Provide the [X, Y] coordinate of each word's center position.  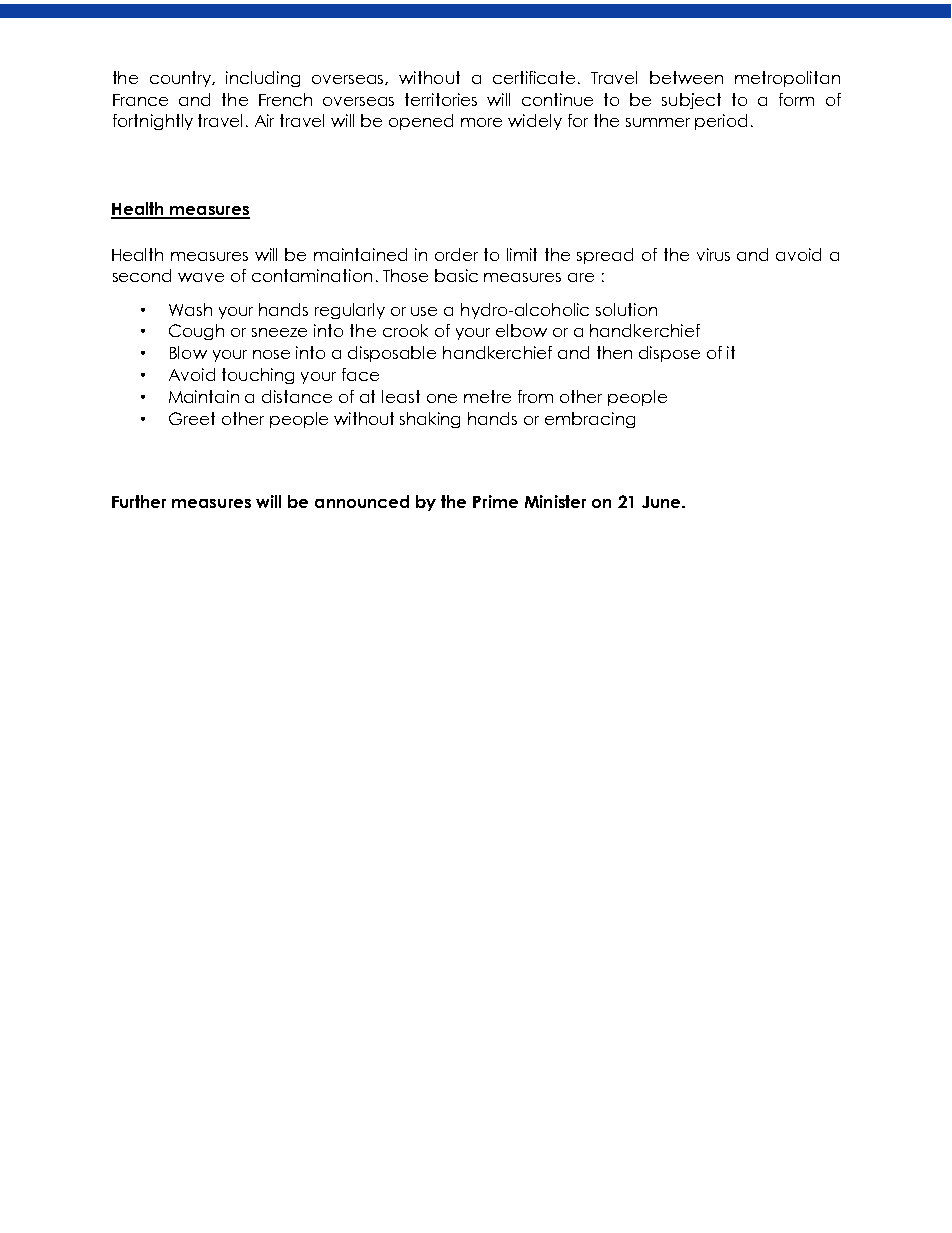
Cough [196, 332]
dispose [669, 354]
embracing [590, 420]
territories [441, 99]
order [456, 254]
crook [405, 330]
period [721, 122]
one [442, 398]
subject [691, 101]
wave [201, 277]
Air [264, 120]
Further [139, 501]
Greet [192, 418]
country [182, 79]
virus [713, 254]
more [481, 122]
